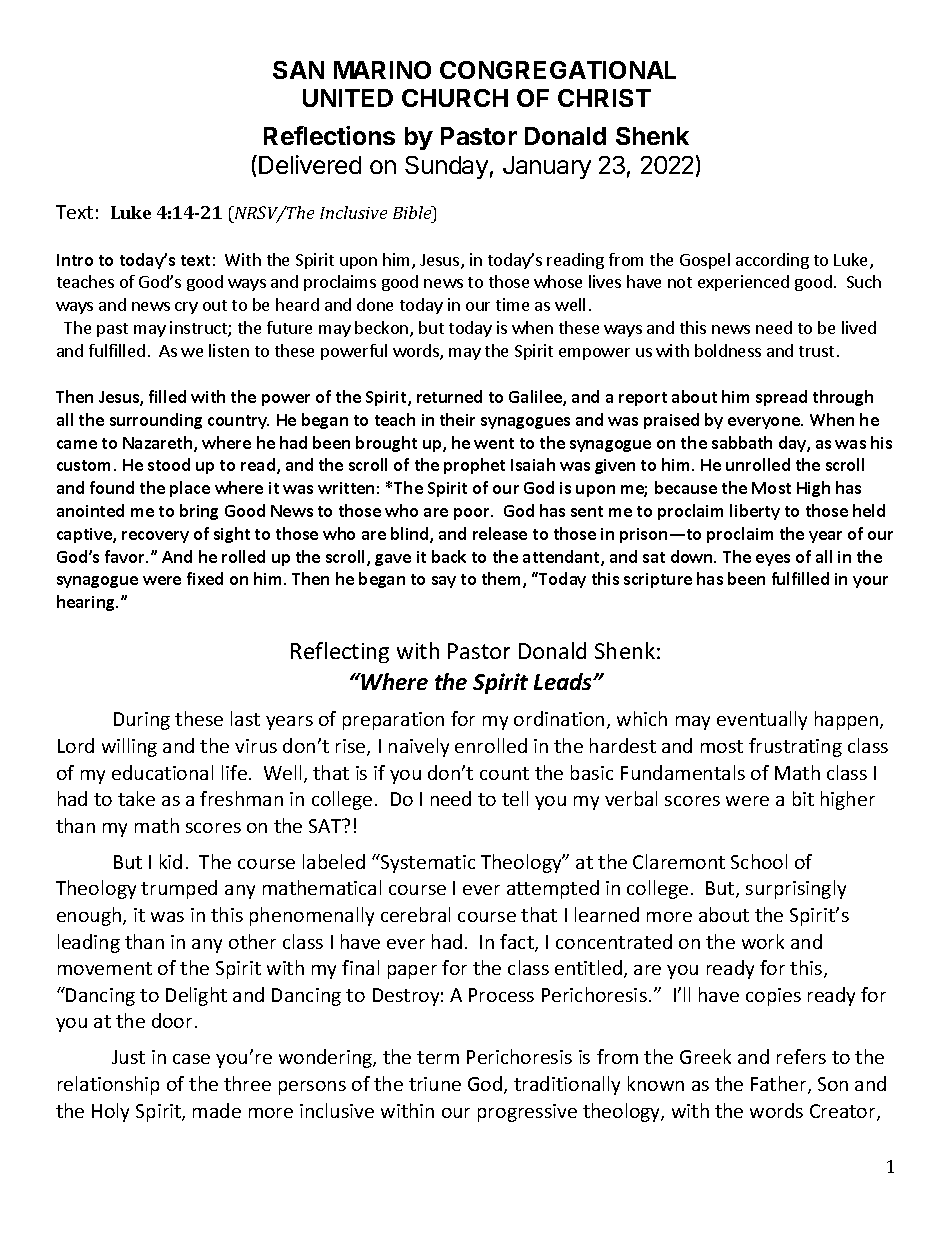 The image size is (952, 1233). What do you see at coordinates (156, 421) in the screenshot?
I see `surrounding` at bounding box center [156, 421].
